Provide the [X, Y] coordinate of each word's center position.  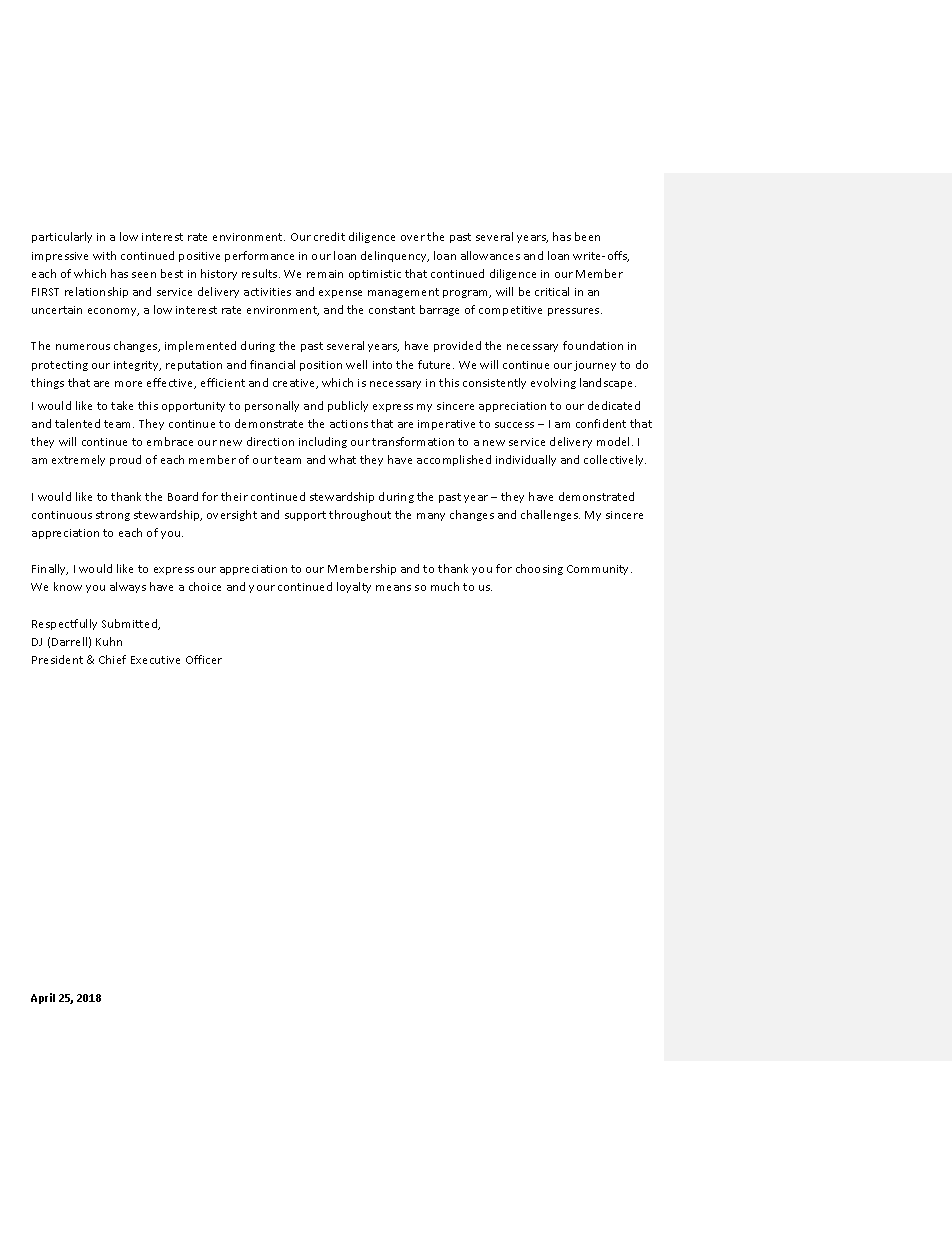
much [445, 586]
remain [325, 274]
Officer [204, 659]
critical [552, 291]
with [104, 255]
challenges [550, 515]
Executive [155, 660]
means [393, 588]
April [43, 998]
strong [113, 516]
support [305, 516]
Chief [112, 659]
